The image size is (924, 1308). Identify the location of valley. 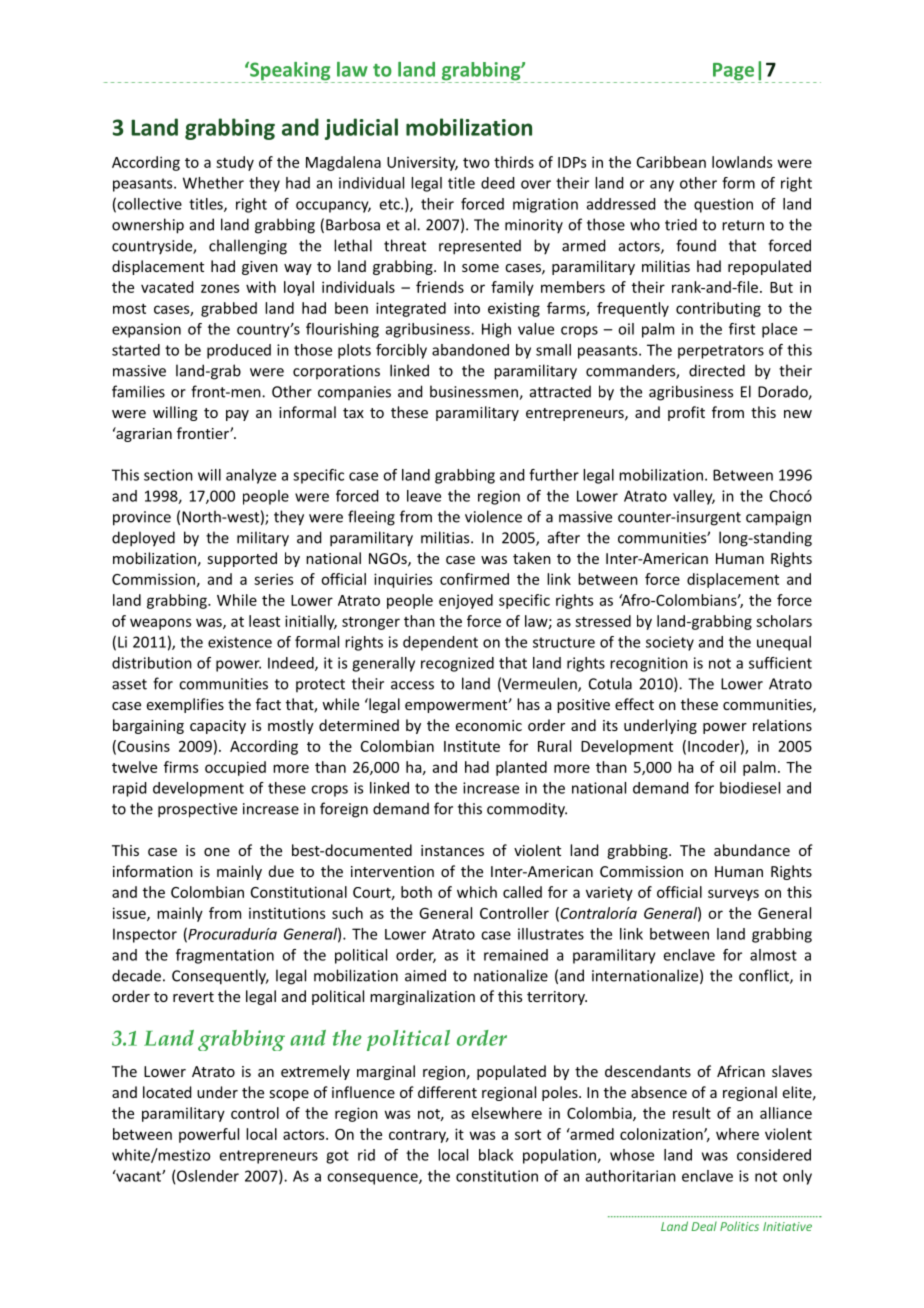
(694, 497).
